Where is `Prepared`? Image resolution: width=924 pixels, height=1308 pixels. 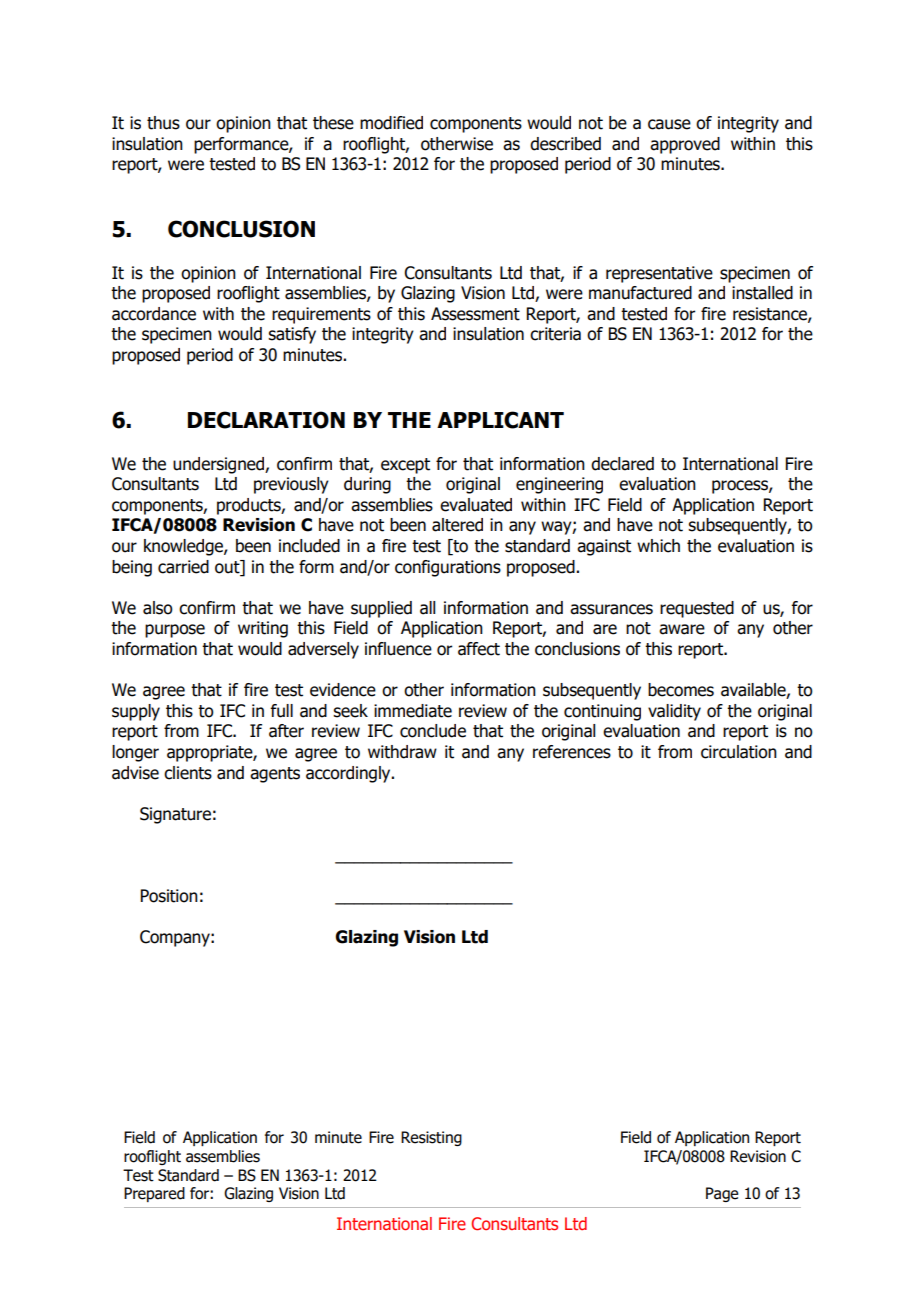
Prepared is located at coordinates (154, 1194).
